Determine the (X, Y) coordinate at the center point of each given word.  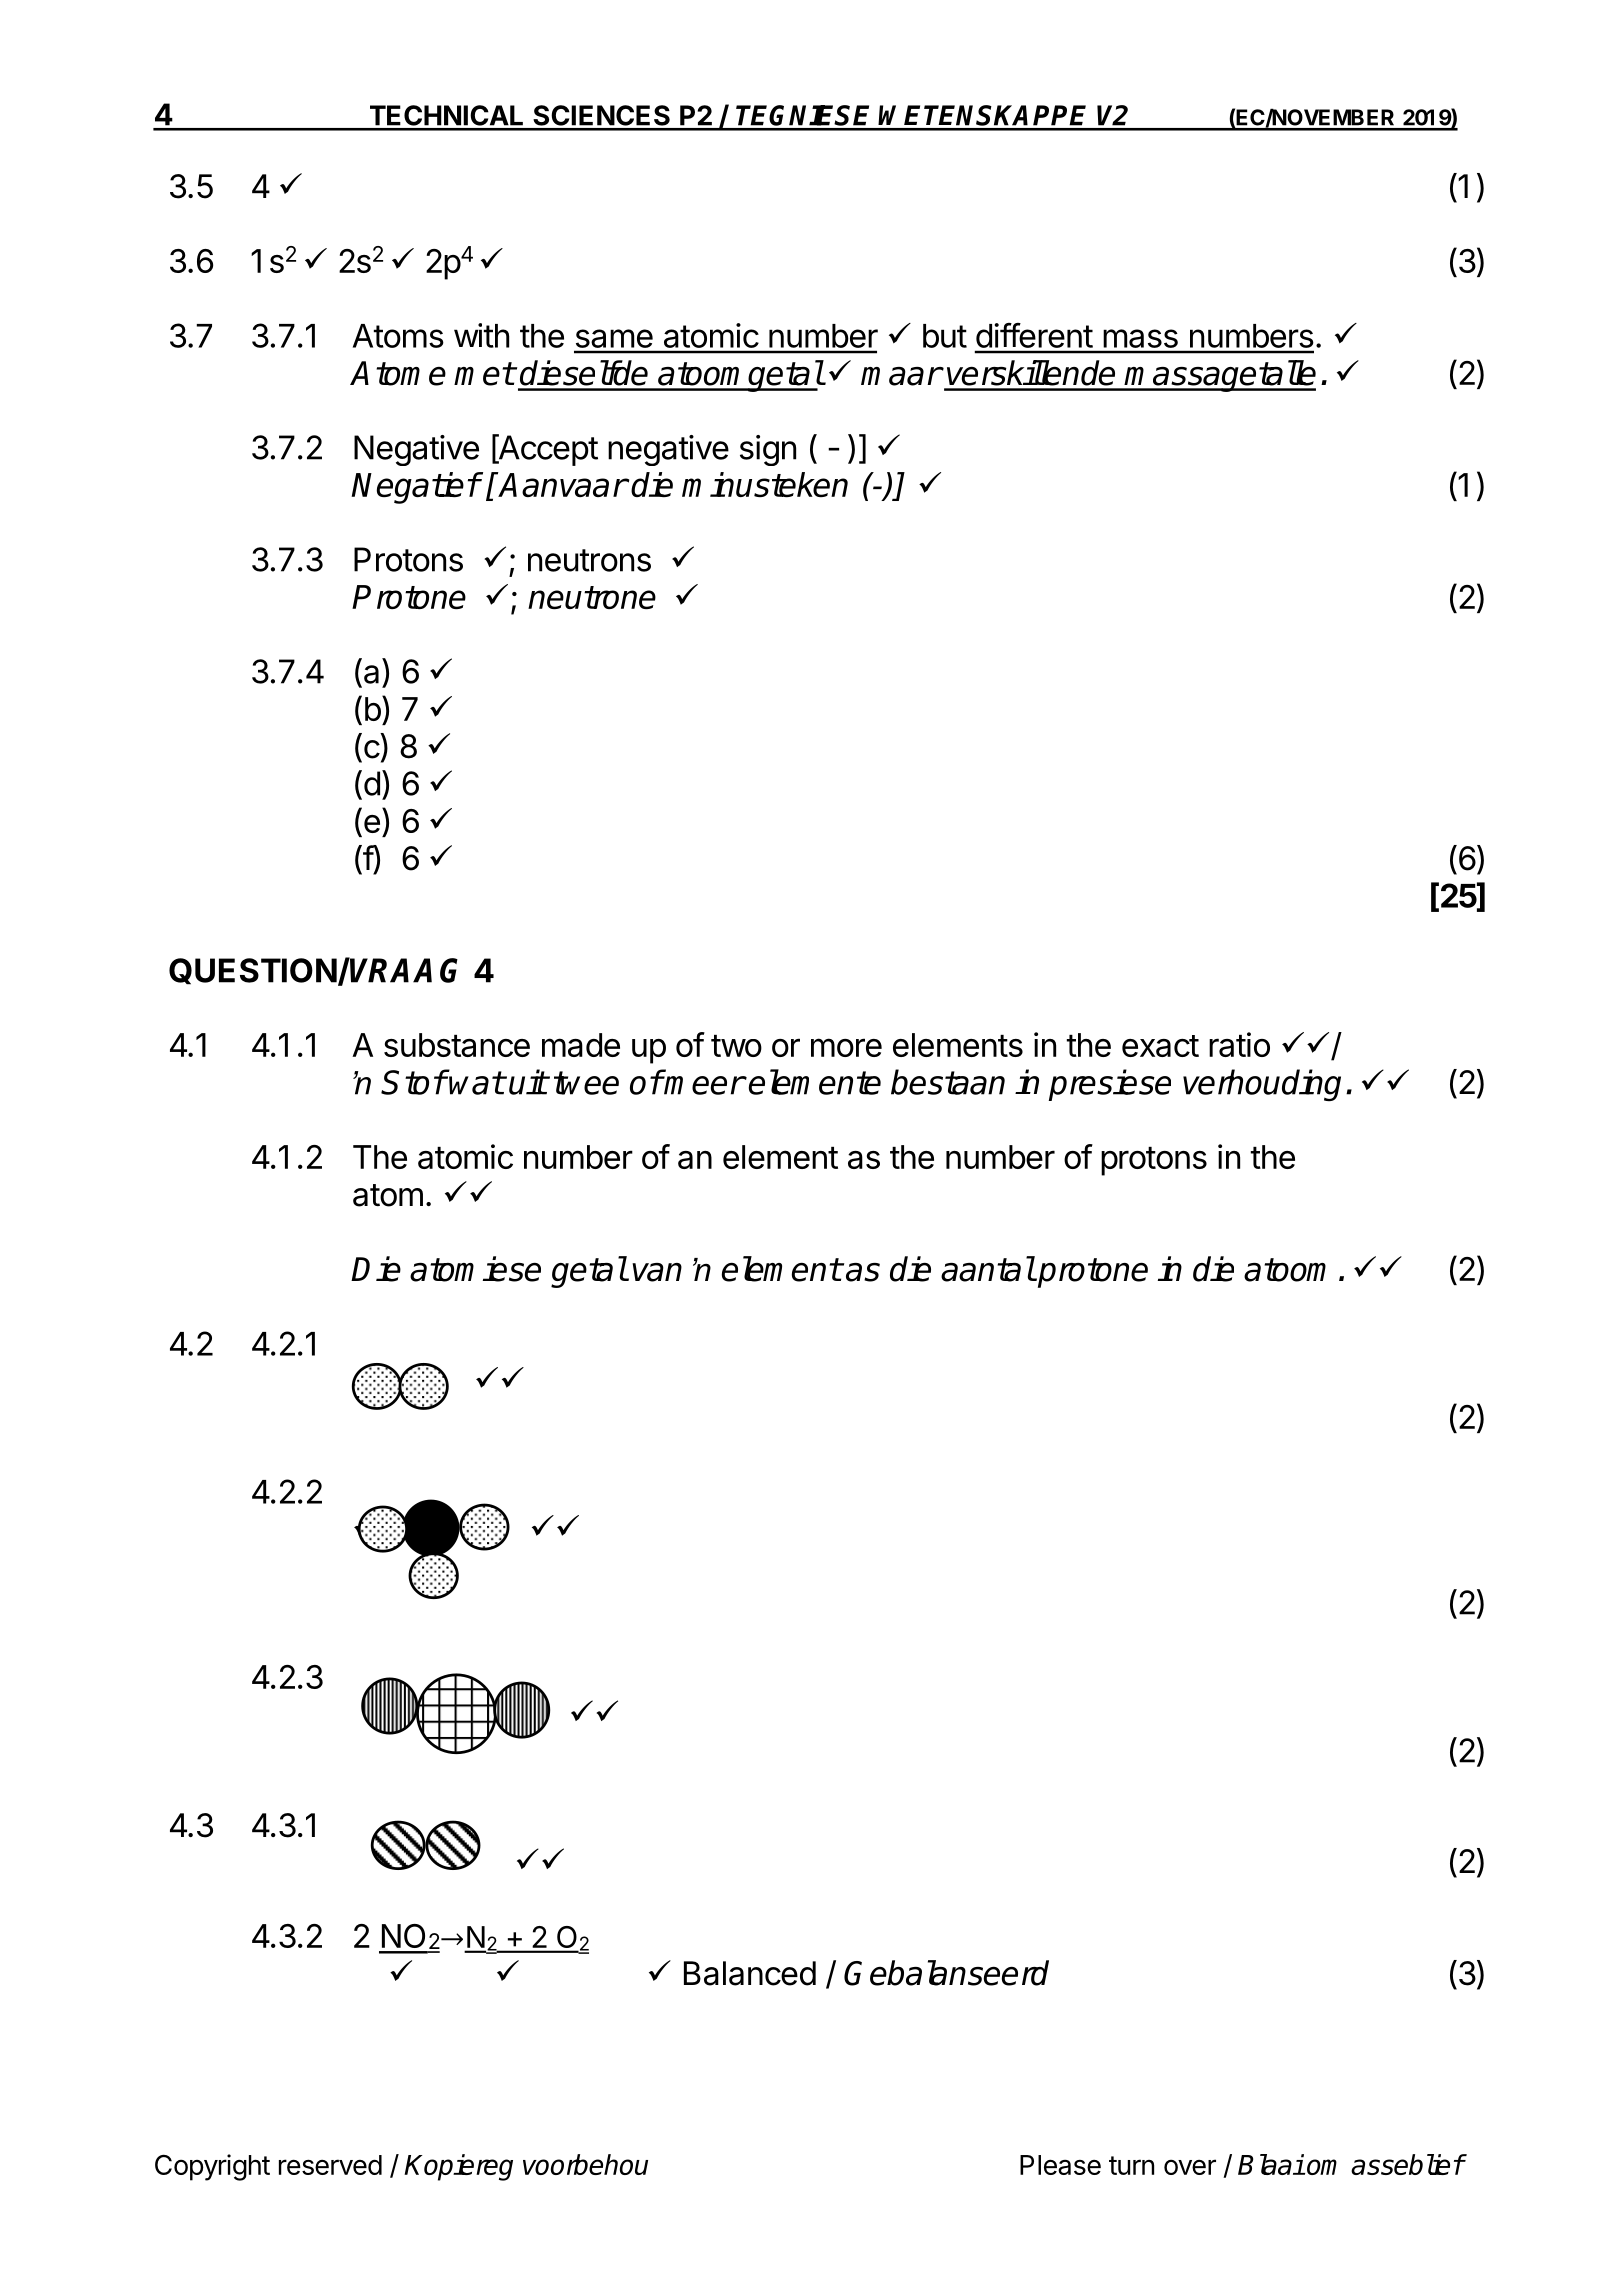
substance (457, 1045)
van (657, 1272)
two (736, 1046)
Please (1060, 2165)
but (945, 336)
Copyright (212, 2167)
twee (586, 1083)
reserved (330, 2165)
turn (1131, 2165)
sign (768, 450)
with (481, 335)
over (1190, 2167)
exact (1160, 1046)
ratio (1239, 1044)
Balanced (750, 1973)
